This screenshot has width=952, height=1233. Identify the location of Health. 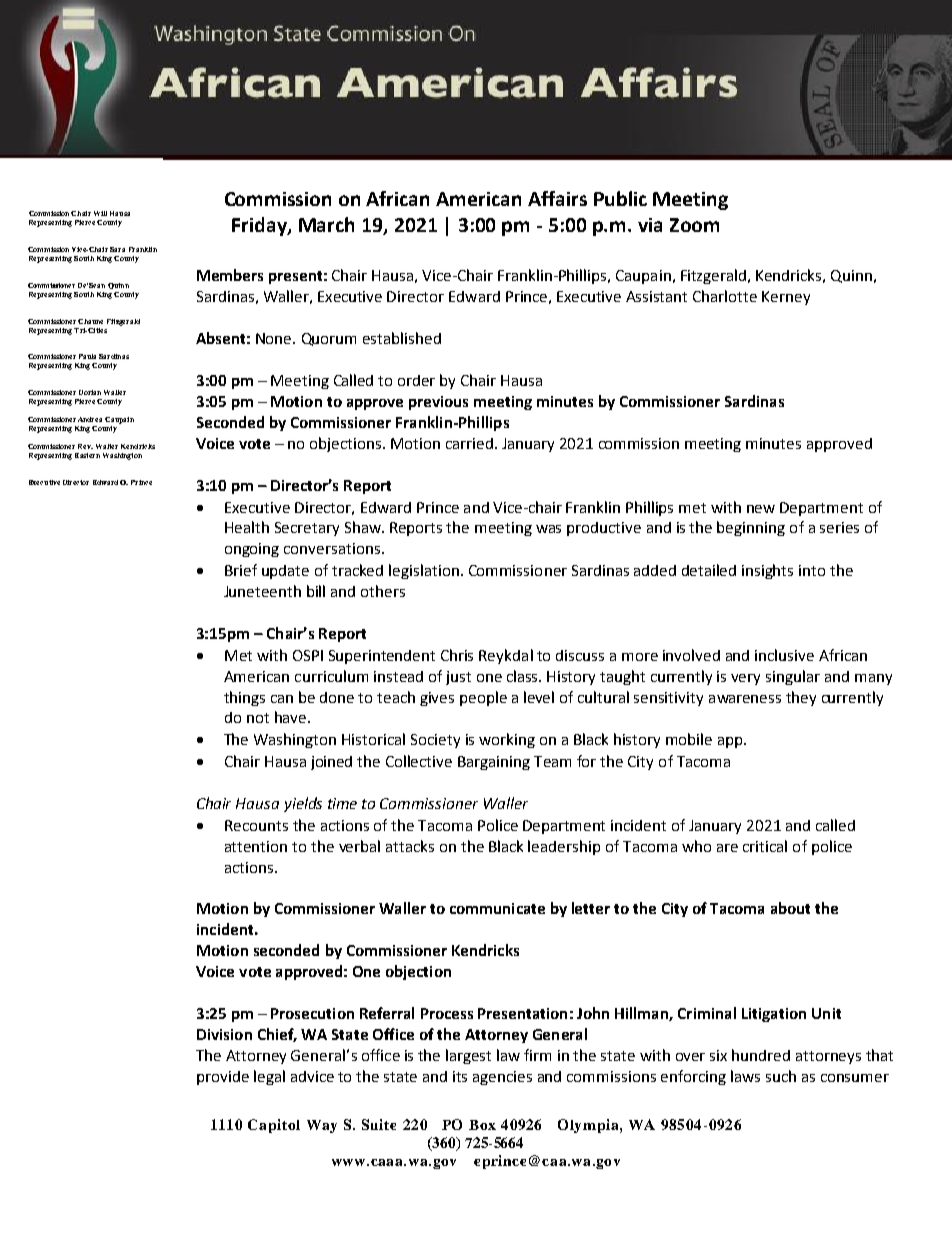
(247, 527).
